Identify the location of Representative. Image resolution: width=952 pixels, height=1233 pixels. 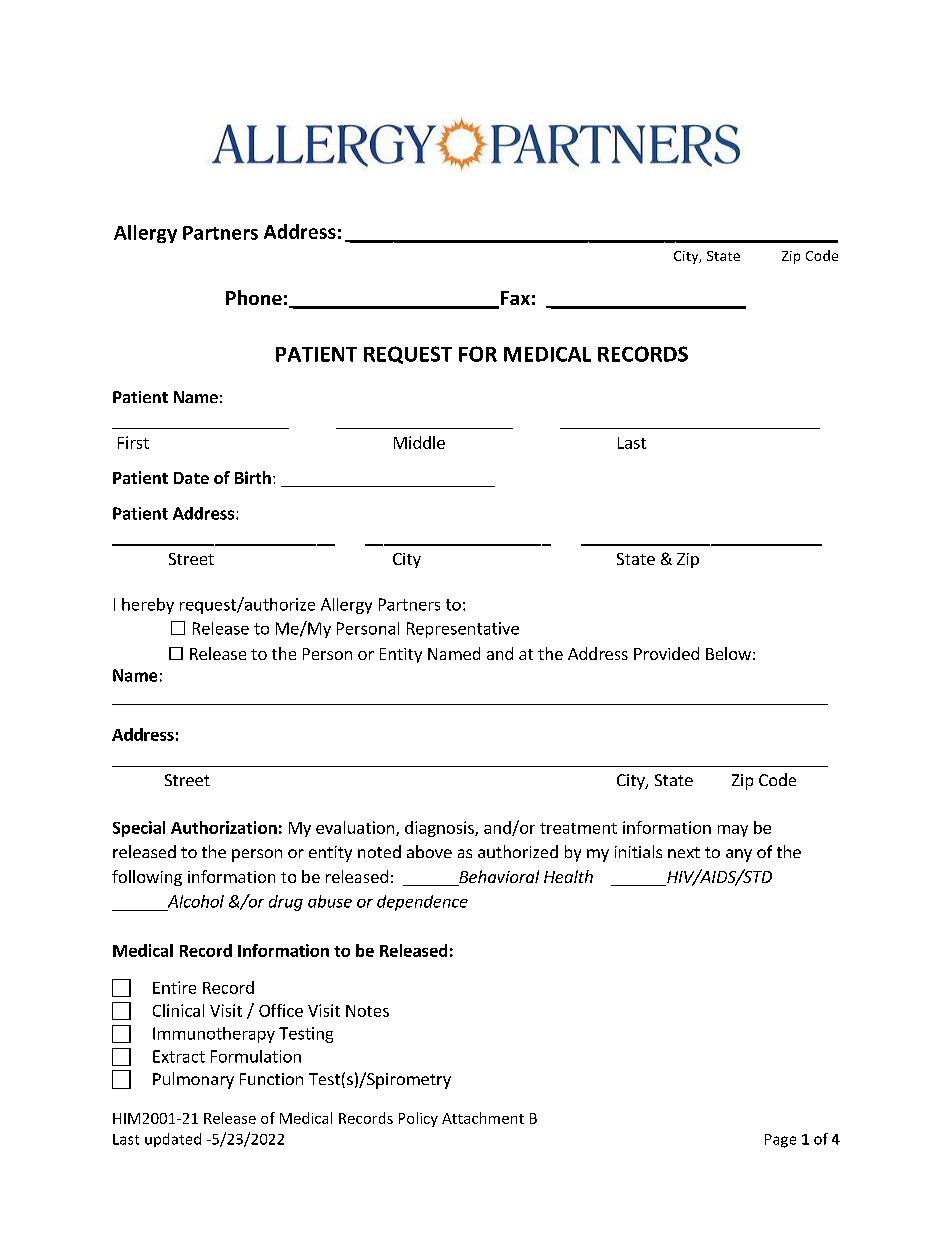
(463, 630).
